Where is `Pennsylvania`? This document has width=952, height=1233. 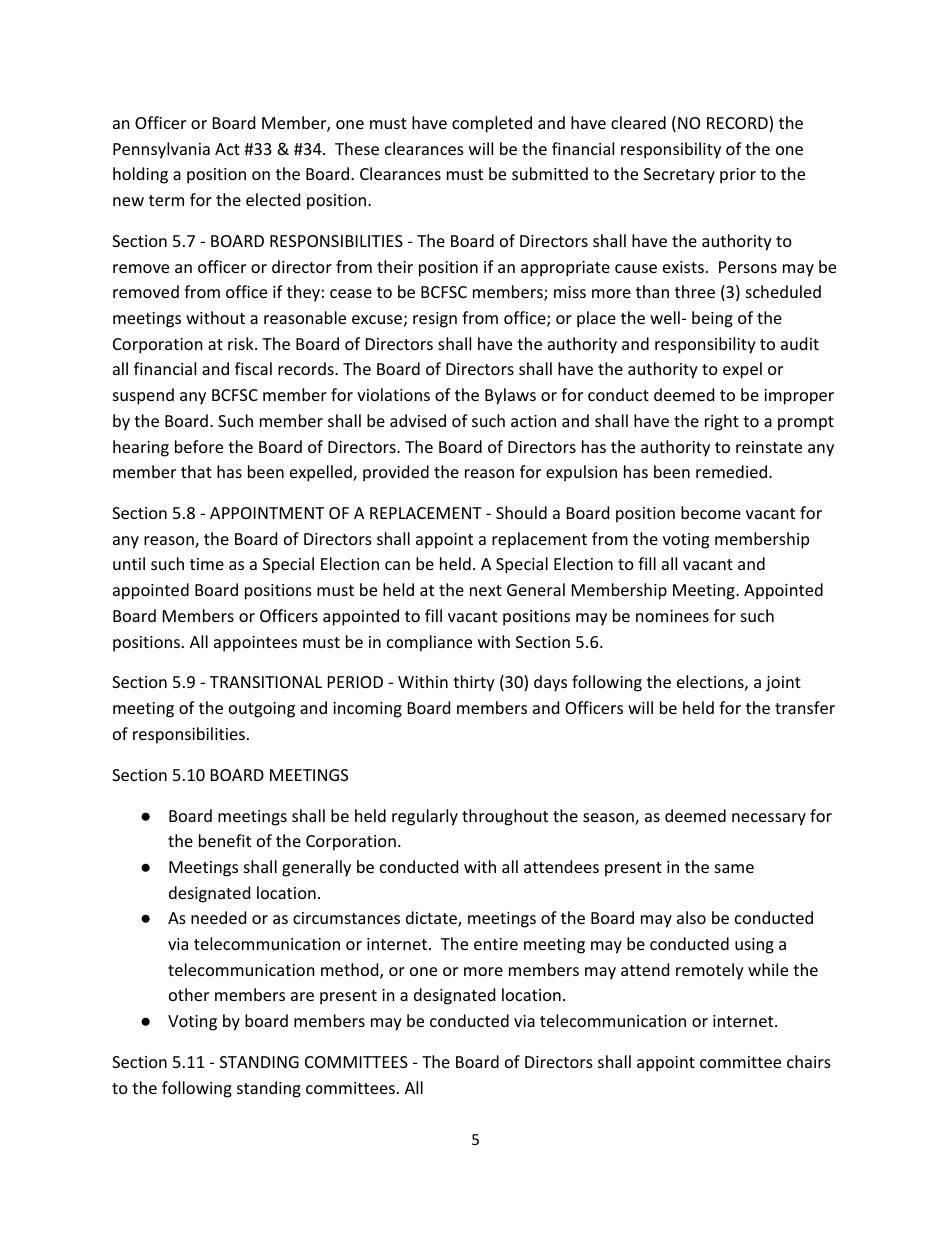 Pennsylvania is located at coordinates (161, 150).
